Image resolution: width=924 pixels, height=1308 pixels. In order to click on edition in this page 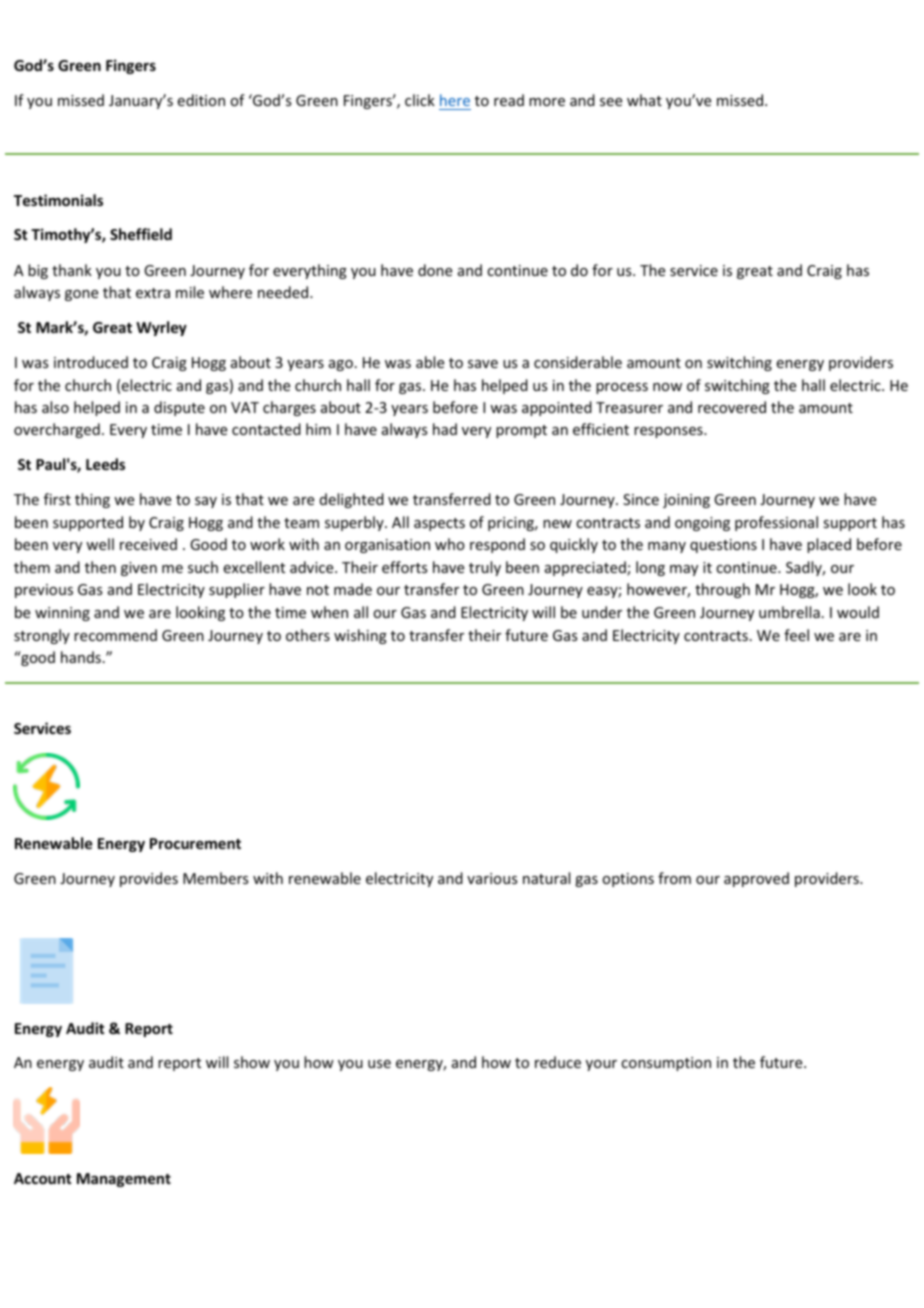, I will do `click(201, 100)`.
